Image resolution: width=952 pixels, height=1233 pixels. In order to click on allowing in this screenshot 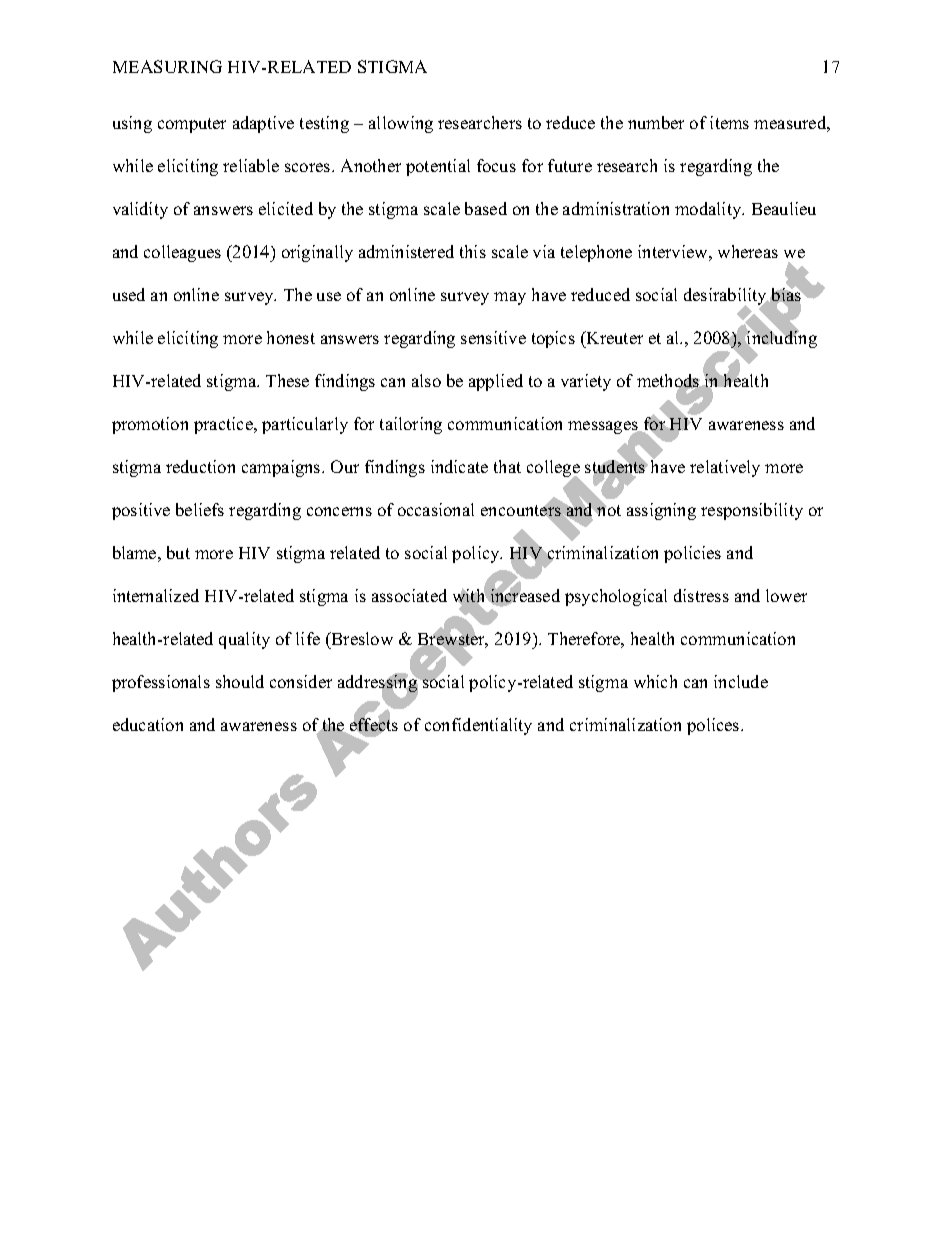, I will do `click(401, 124)`.
